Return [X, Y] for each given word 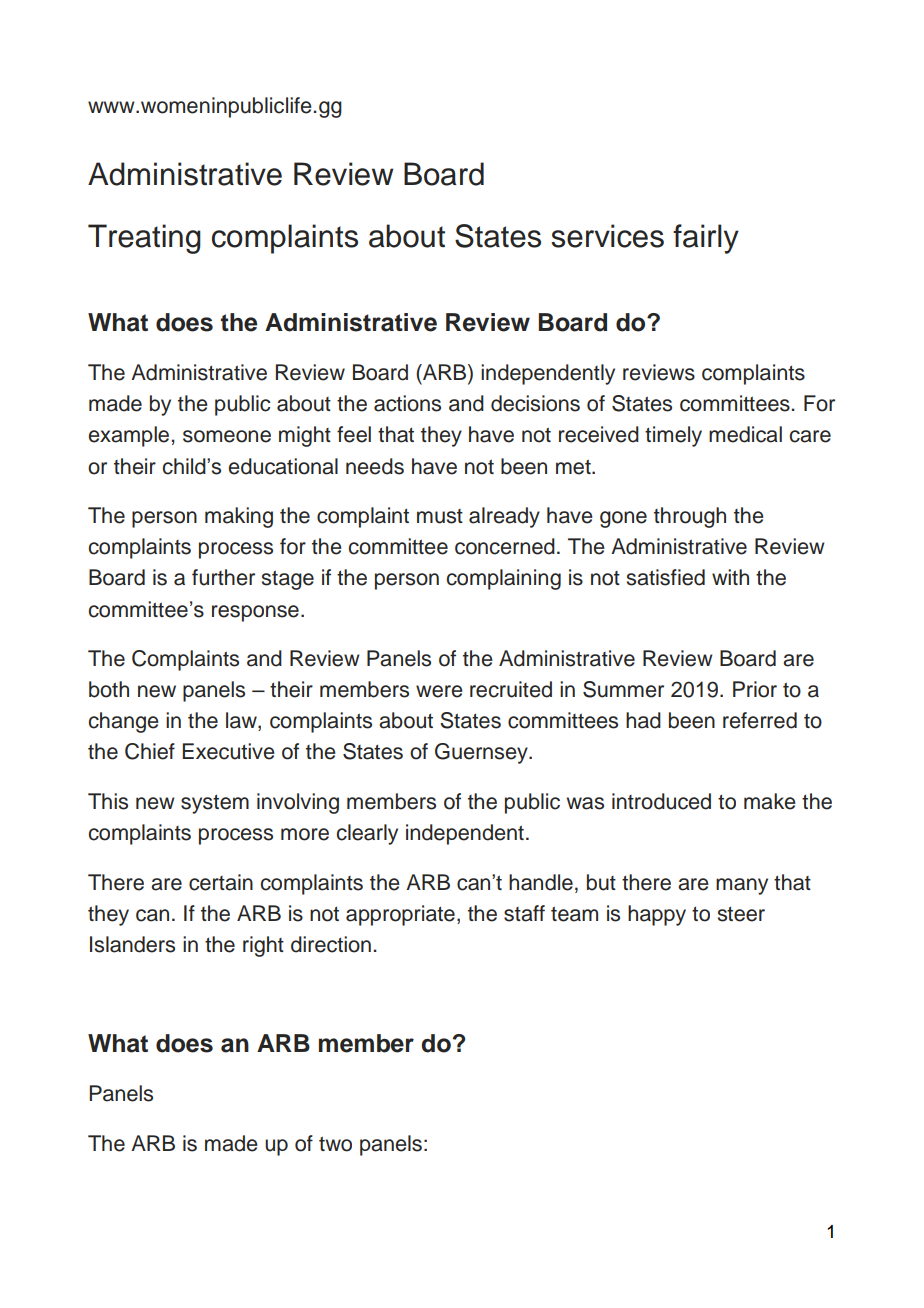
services [607, 236]
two [335, 1144]
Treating [144, 239]
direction [331, 944]
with [730, 577]
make [770, 801]
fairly [706, 239]
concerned [505, 546]
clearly [367, 834]
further [223, 577]
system [215, 804]
